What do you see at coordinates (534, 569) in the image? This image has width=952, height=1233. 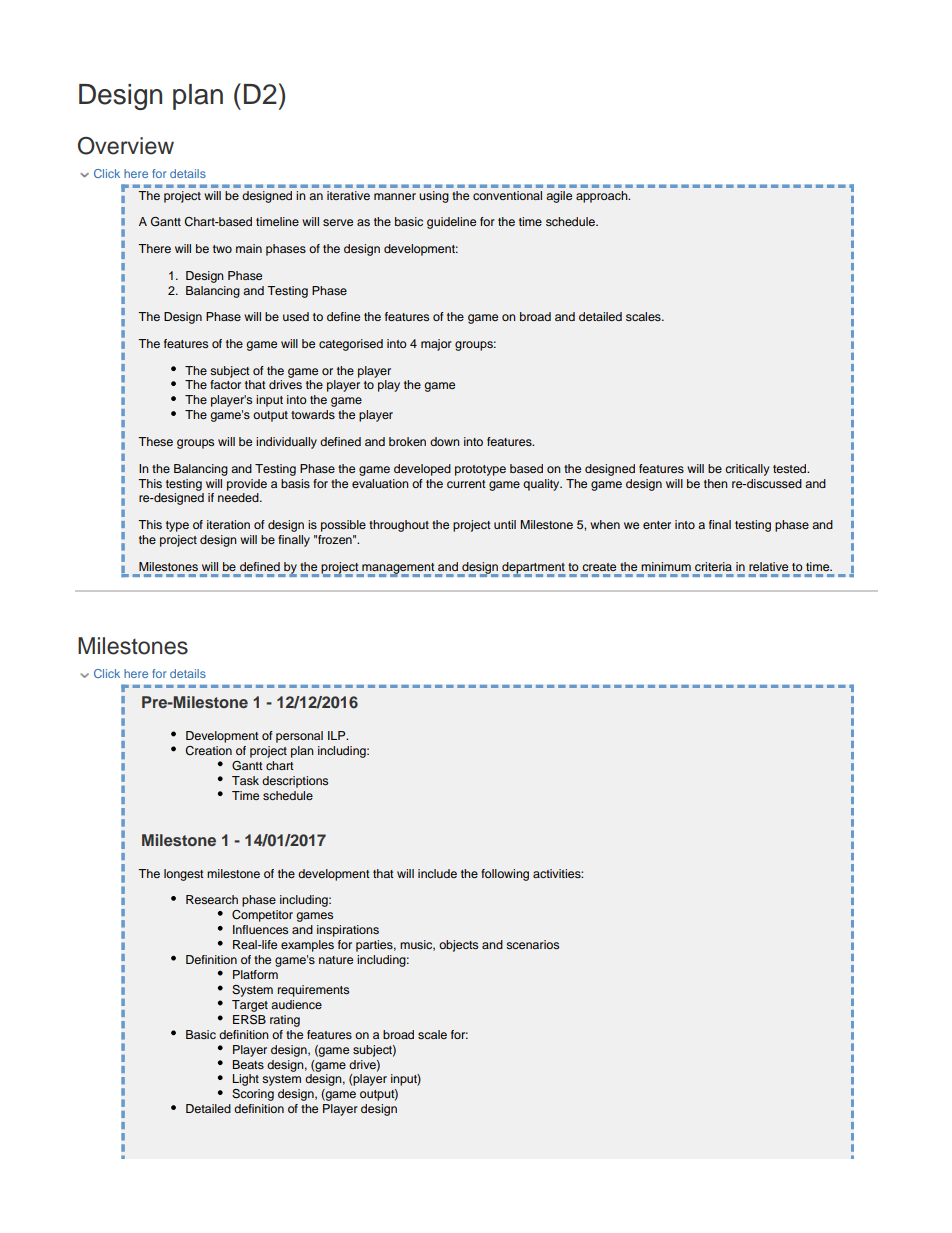 I see `department` at bounding box center [534, 569].
